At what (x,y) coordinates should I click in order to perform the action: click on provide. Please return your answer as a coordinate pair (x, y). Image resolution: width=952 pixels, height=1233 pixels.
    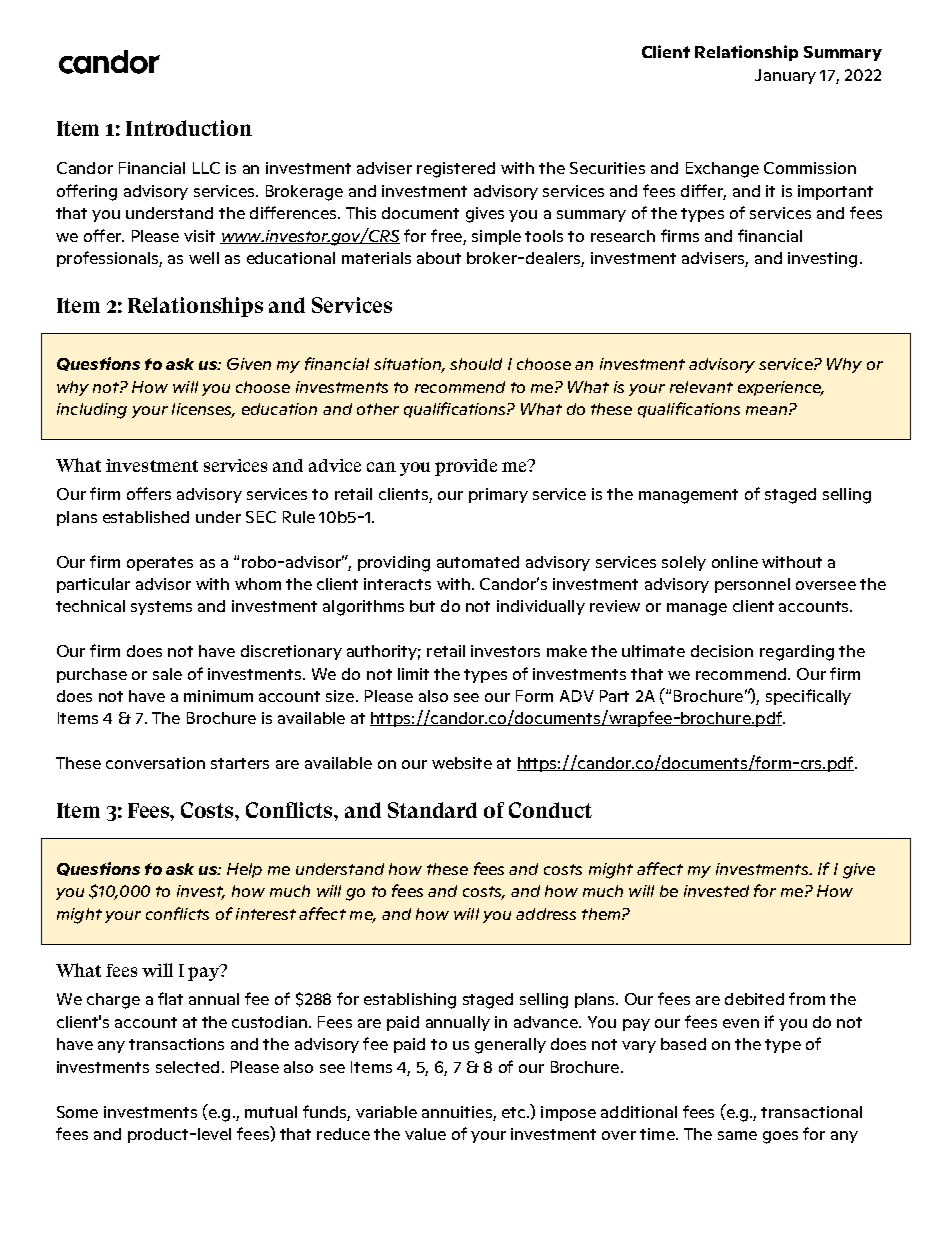
    Looking at the image, I should click on (466, 467).
